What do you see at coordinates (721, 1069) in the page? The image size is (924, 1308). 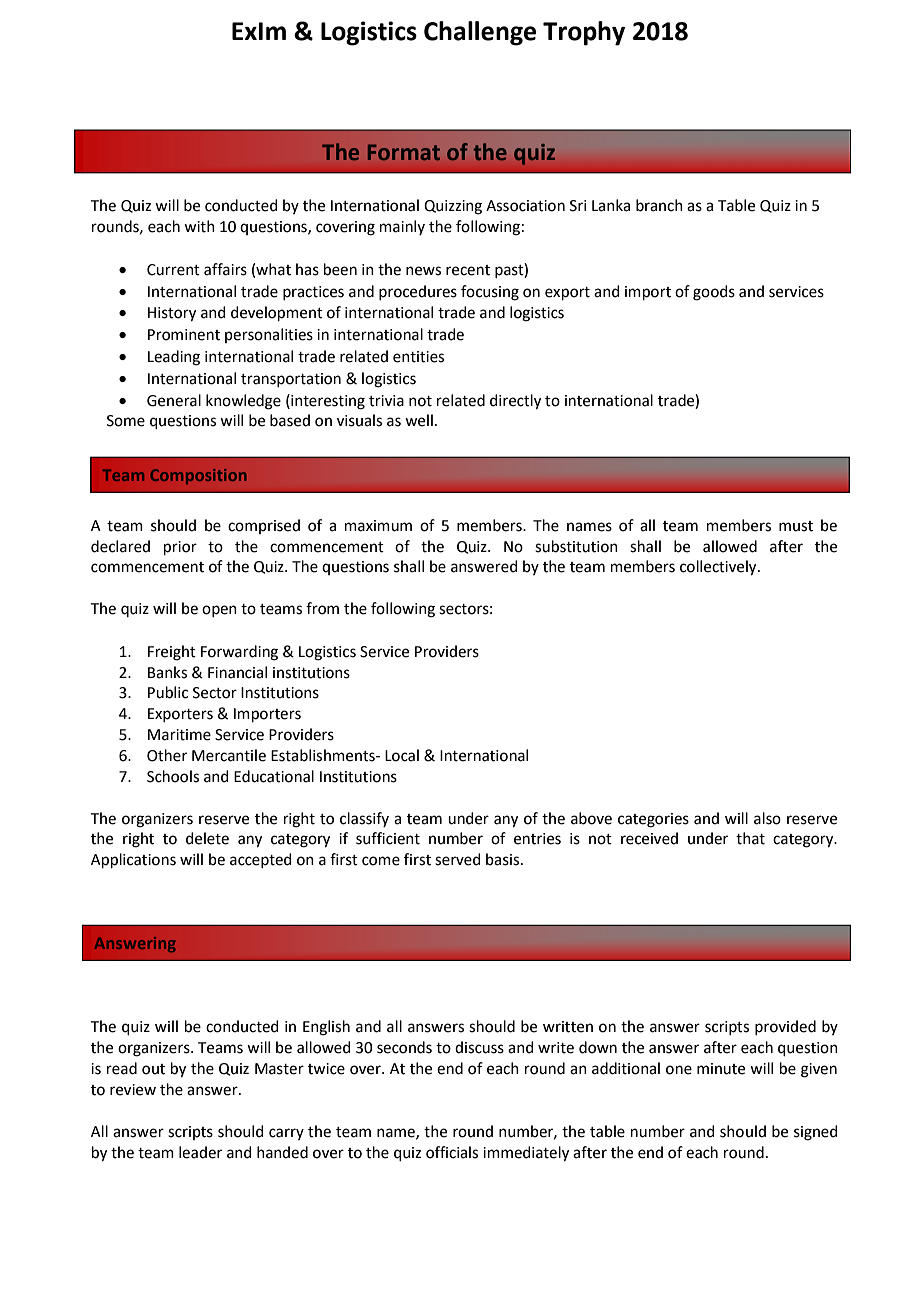 I see `minute` at bounding box center [721, 1069].
